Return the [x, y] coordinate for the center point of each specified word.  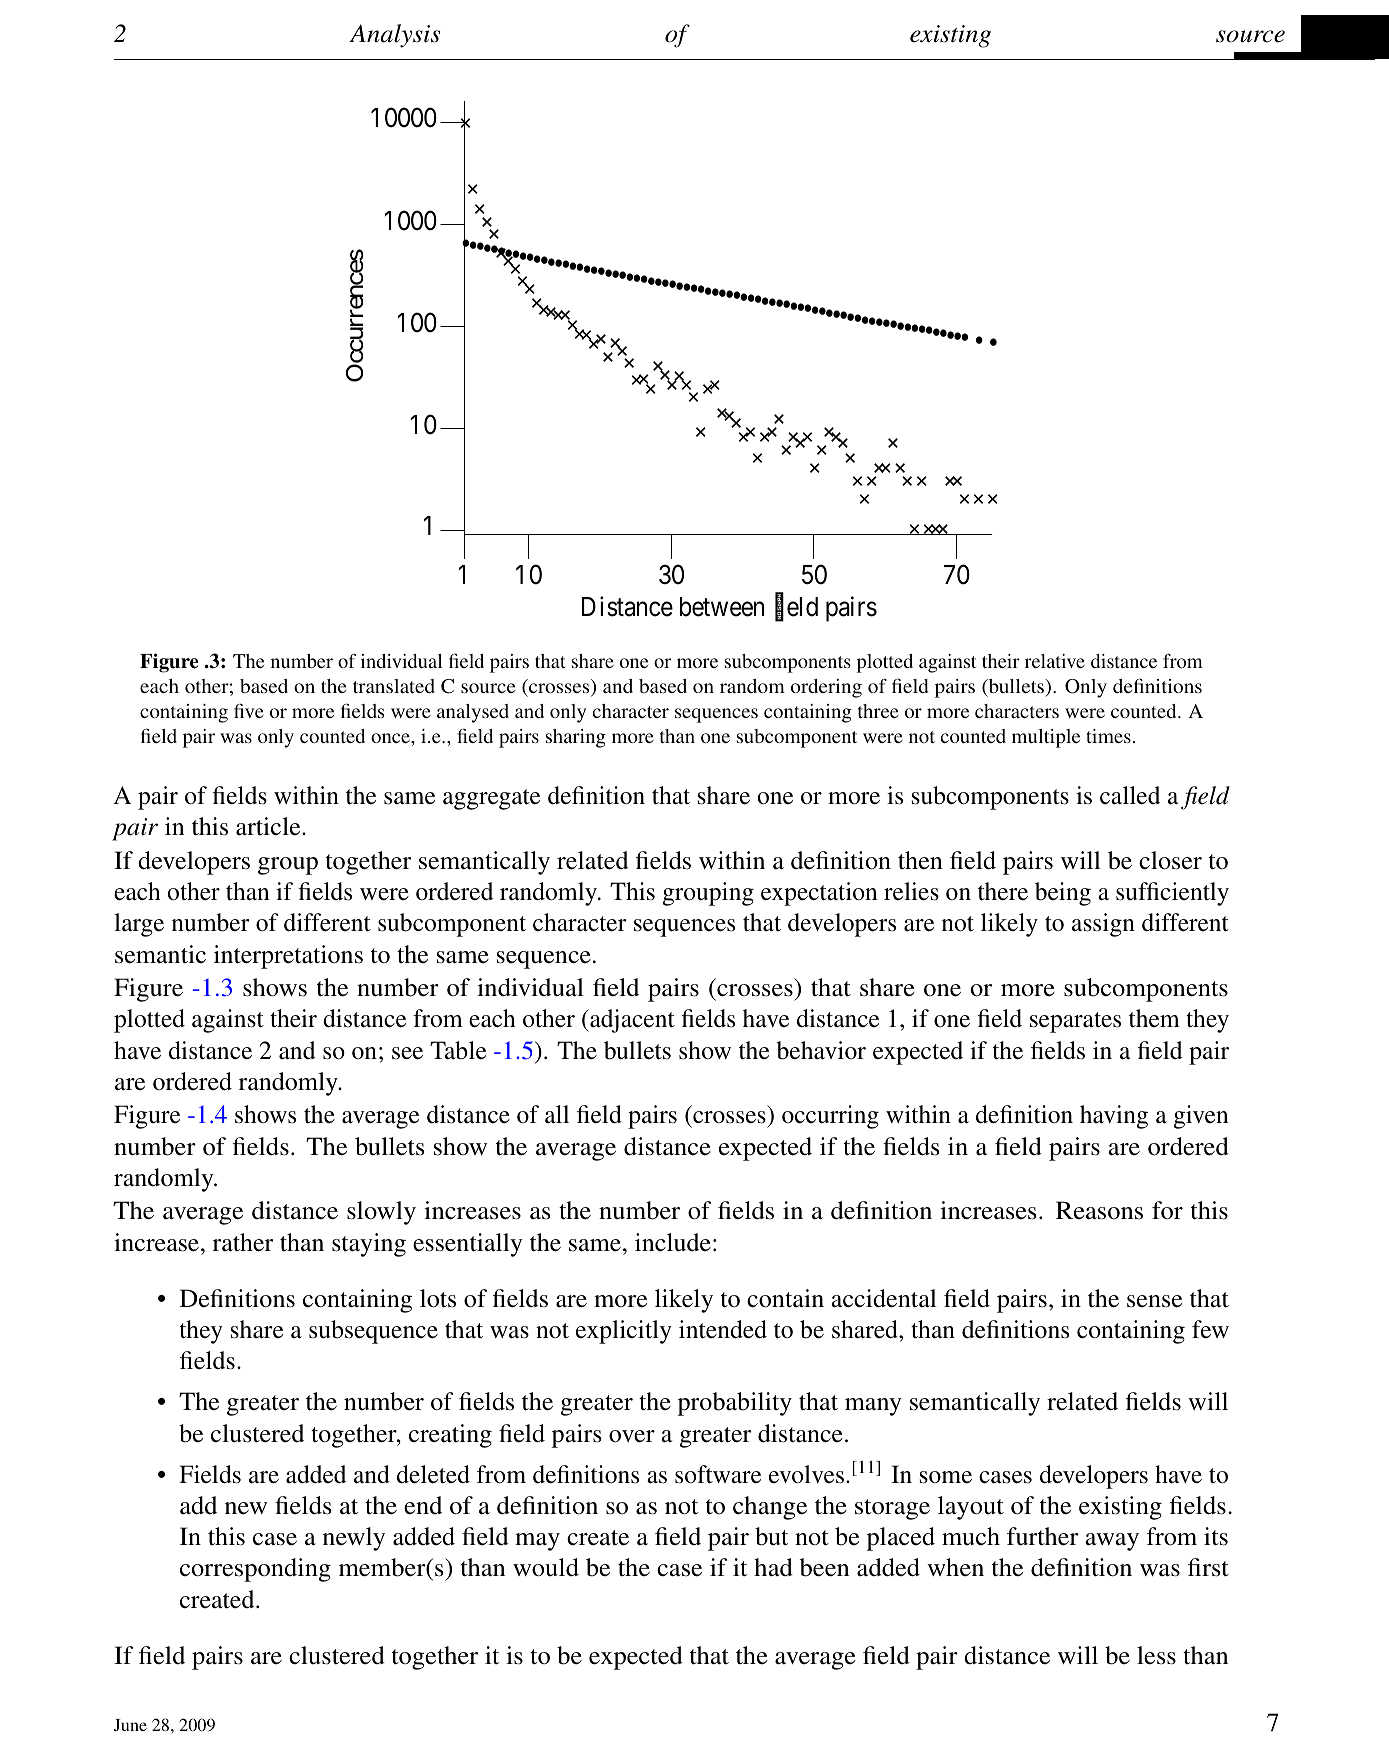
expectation [819, 894]
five [249, 710]
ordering [826, 688]
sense [1154, 1301]
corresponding [255, 1570]
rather [243, 1242]
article [269, 826]
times [1108, 736]
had [773, 1567]
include [673, 1242]
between [722, 607]
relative [1055, 661]
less [1156, 1655]
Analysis [394, 36]
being [1063, 894]
